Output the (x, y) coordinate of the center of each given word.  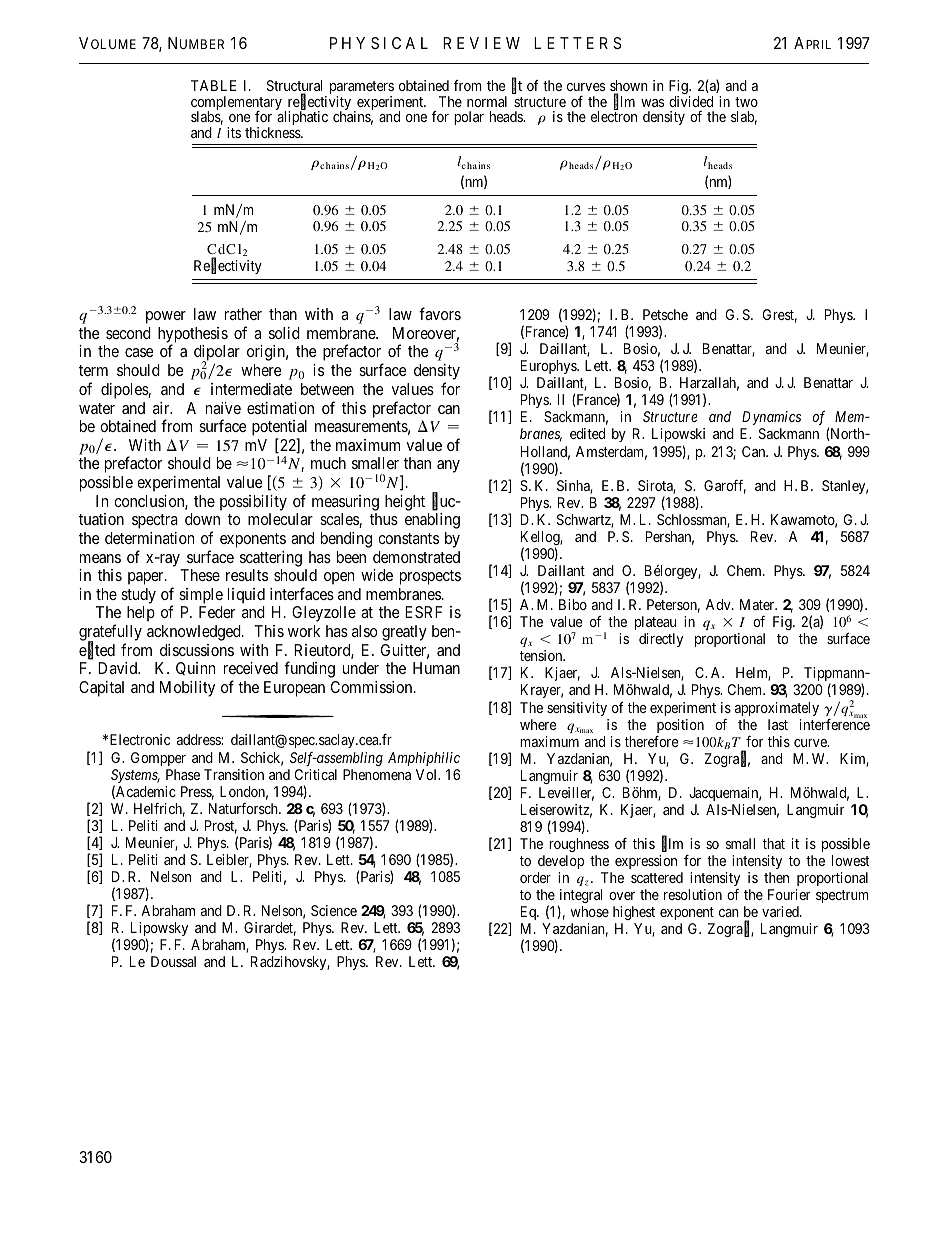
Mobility (187, 689)
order (535, 877)
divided (691, 101)
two (746, 102)
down (202, 519)
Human (436, 668)
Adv (719, 604)
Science (334, 910)
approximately (777, 709)
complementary (236, 104)
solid (284, 333)
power (166, 317)
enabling (432, 521)
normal (487, 101)
